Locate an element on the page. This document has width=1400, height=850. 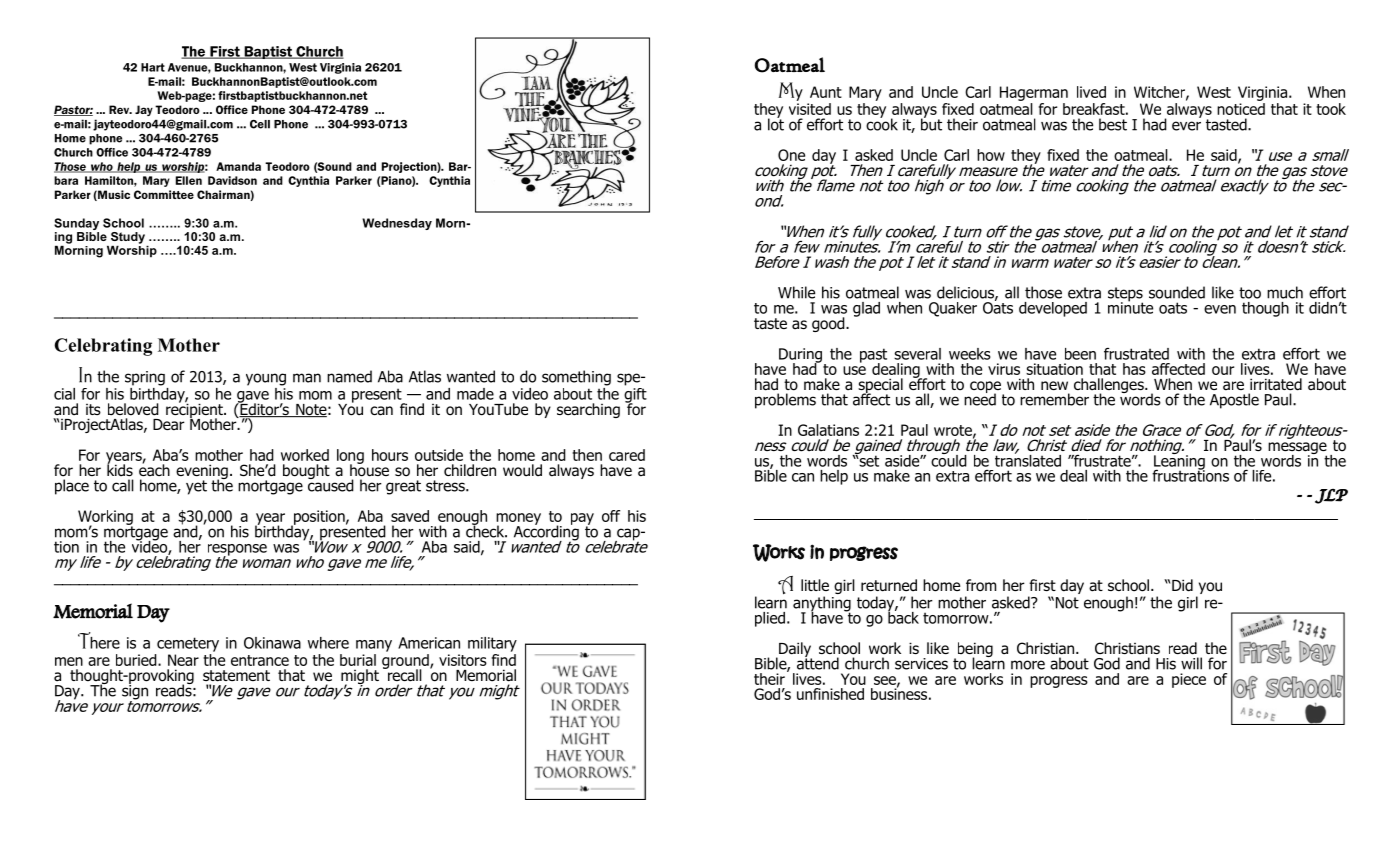
Hart is located at coordinates (153, 67).
